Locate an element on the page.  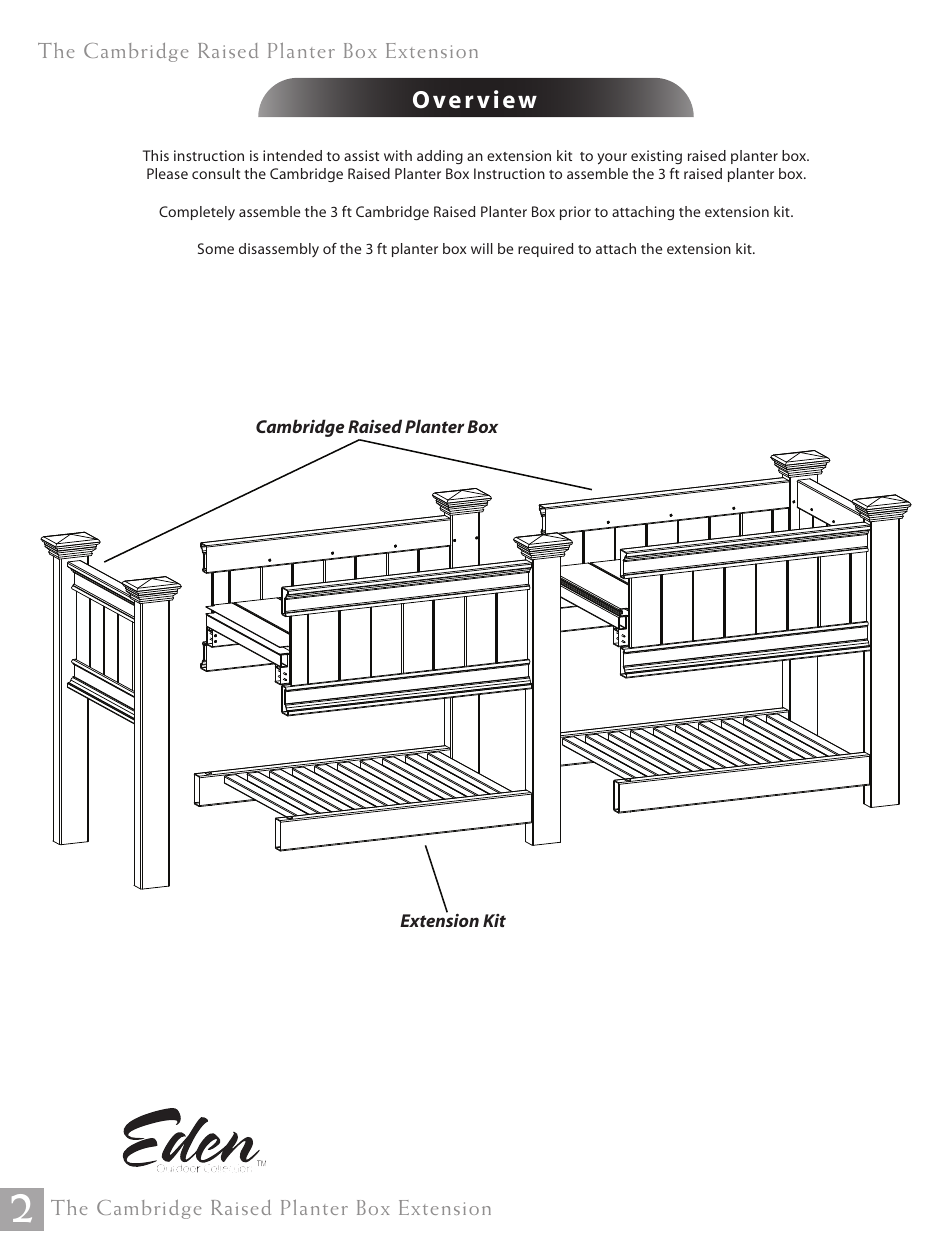
disassembly is located at coordinates (279, 250).
